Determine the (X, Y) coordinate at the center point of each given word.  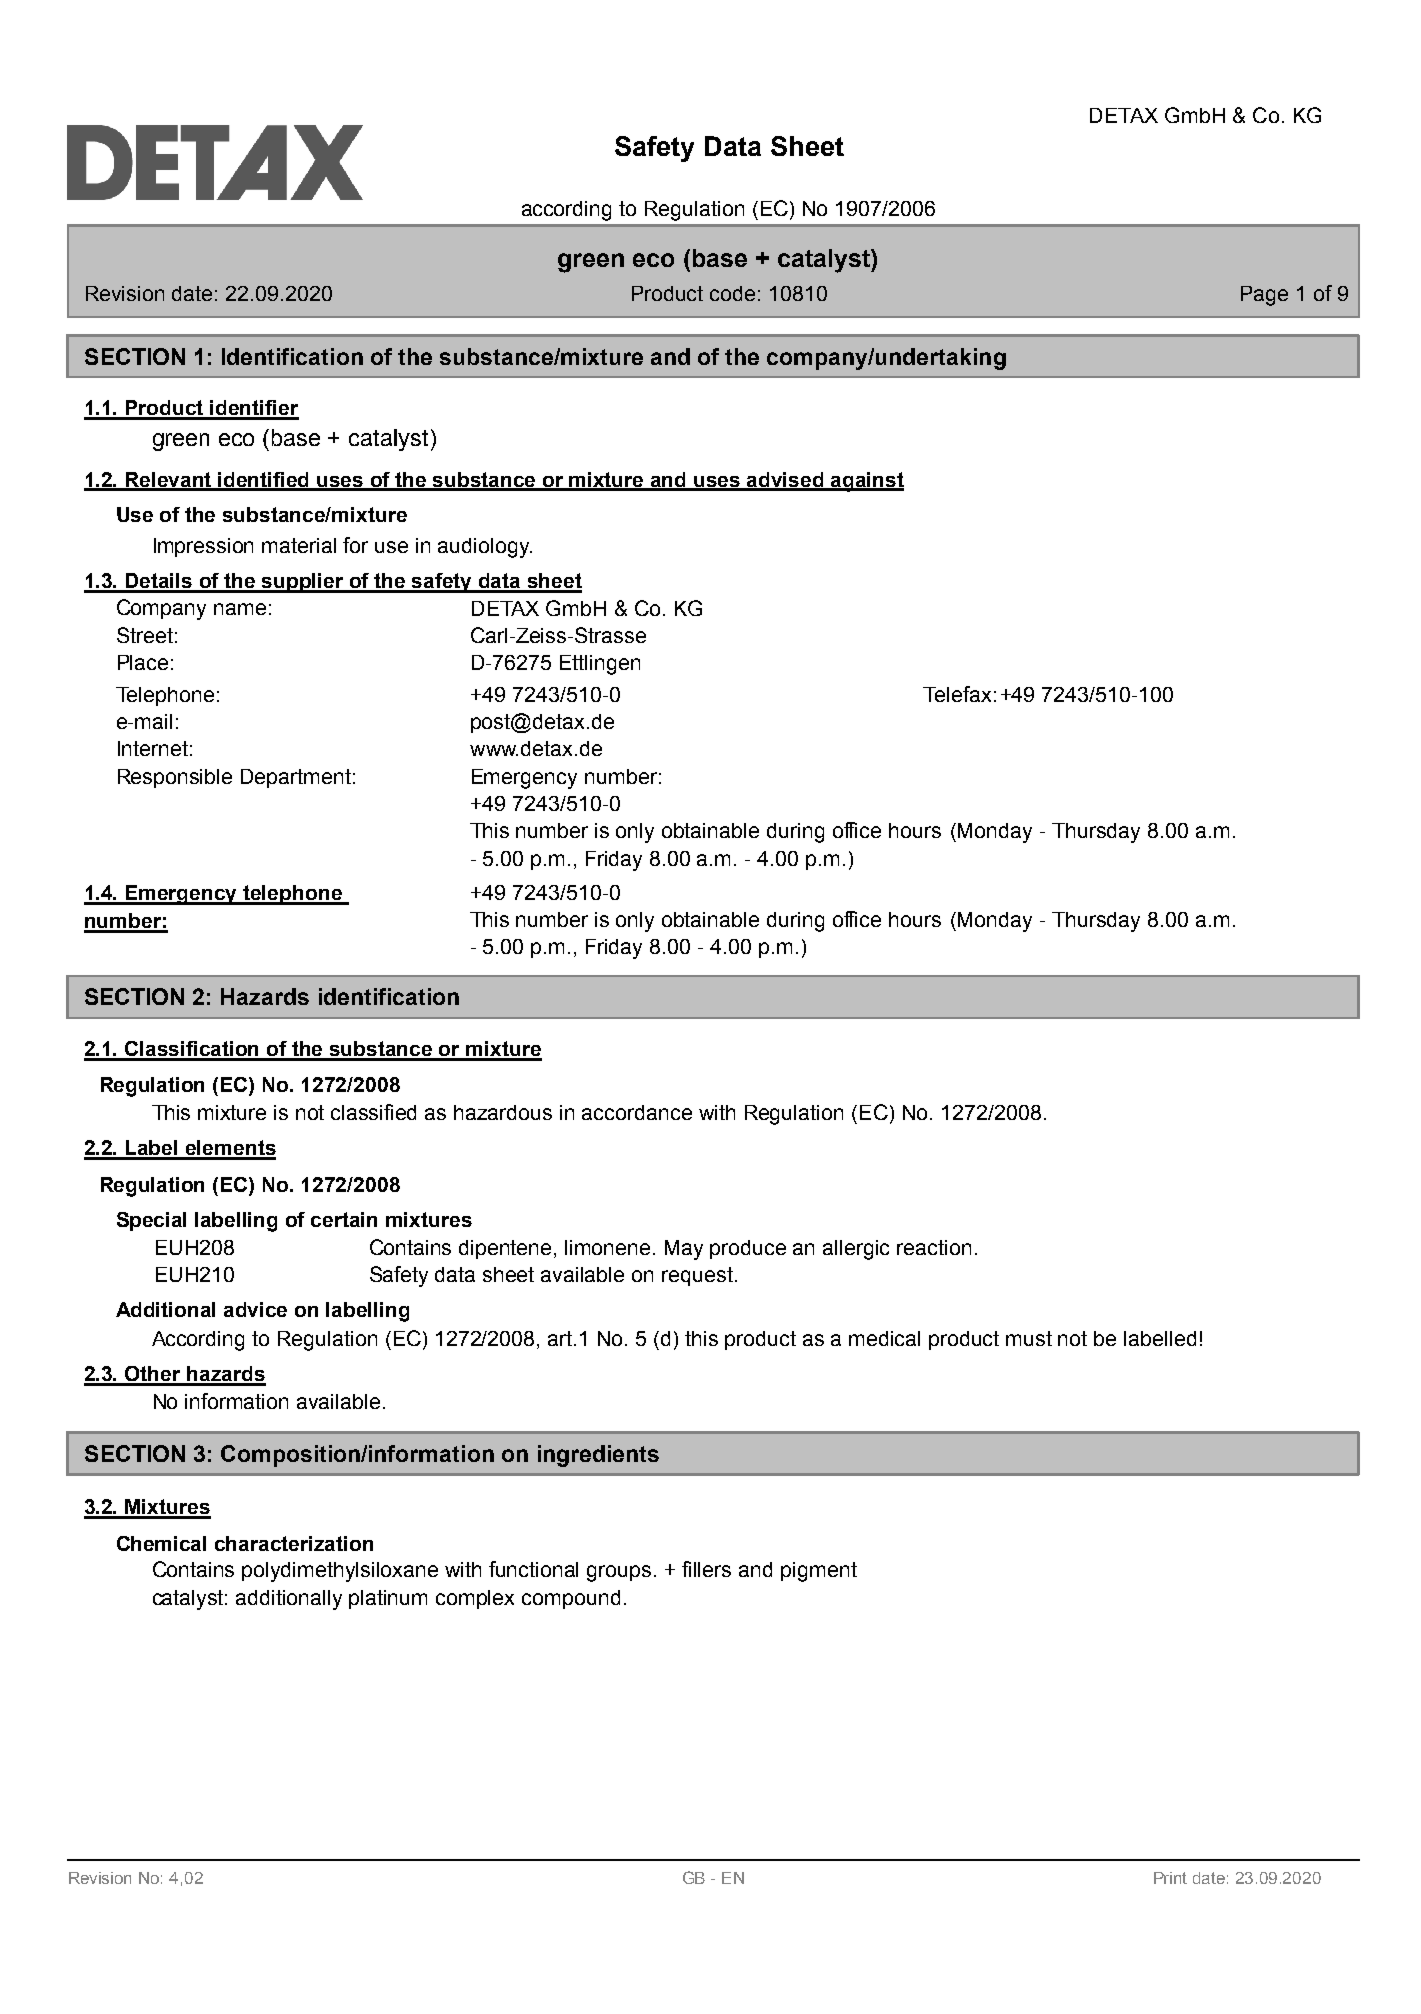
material (299, 545)
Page (1264, 296)
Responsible (175, 778)
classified (373, 1112)
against (866, 482)
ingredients (598, 1456)
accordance (637, 1112)
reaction (934, 1247)
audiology (485, 548)
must (1029, 1338)
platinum (388, 1599)
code (732, 293)
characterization (294, 1543)
